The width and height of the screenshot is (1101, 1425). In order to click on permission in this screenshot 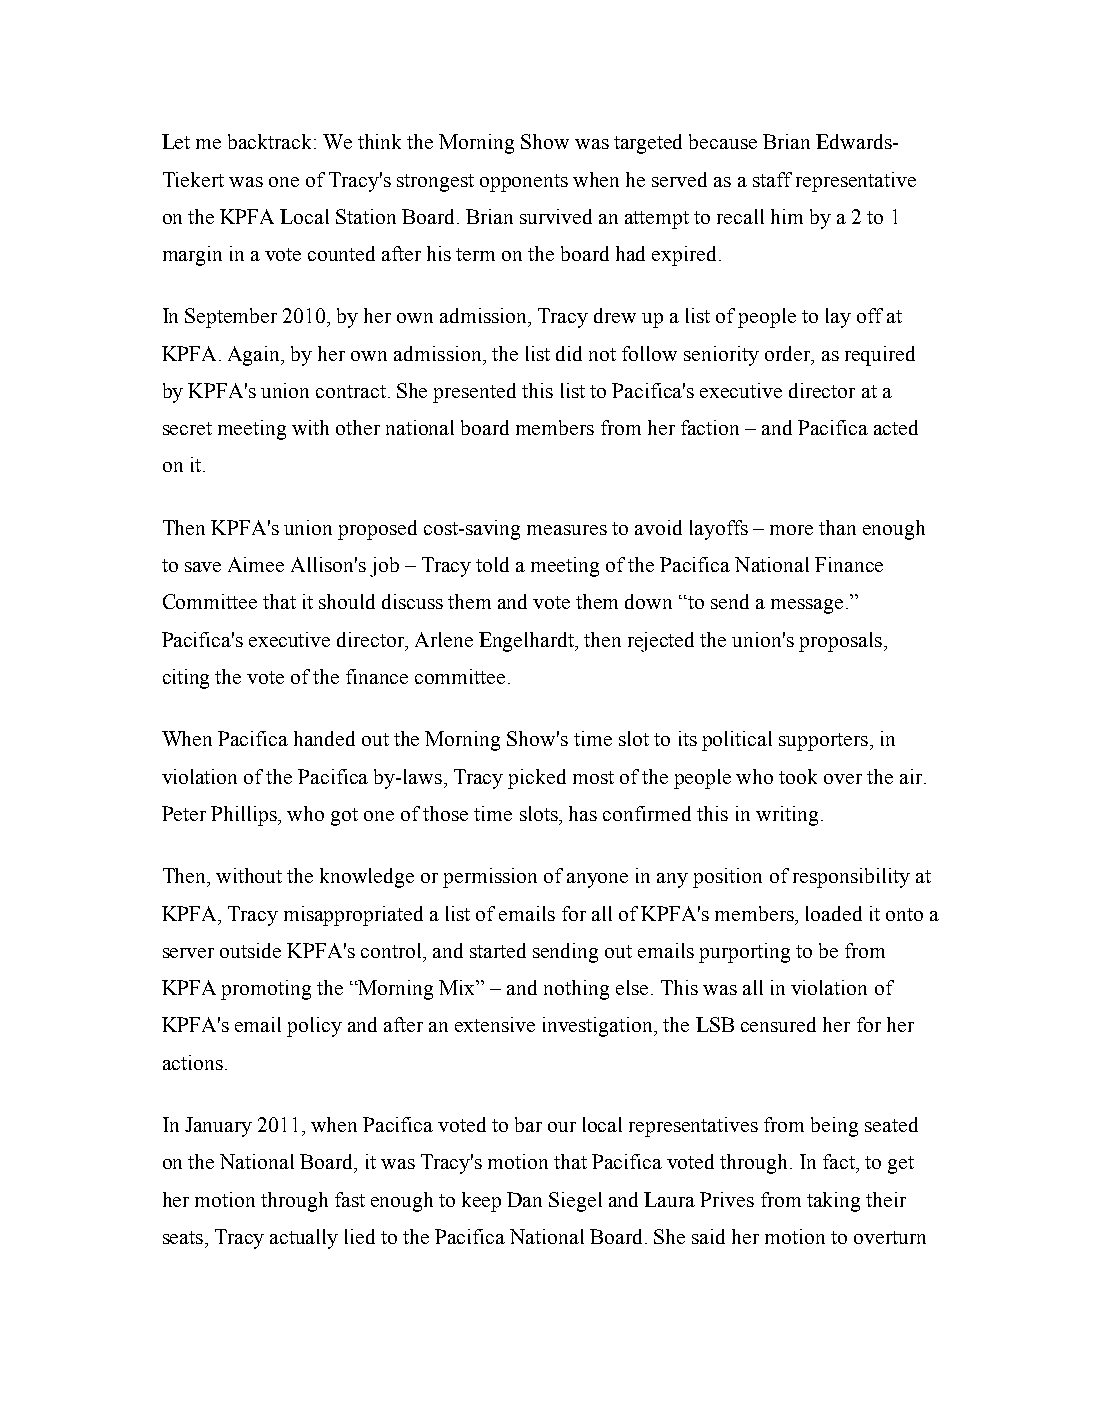, I will do `click(490, 878)`.
